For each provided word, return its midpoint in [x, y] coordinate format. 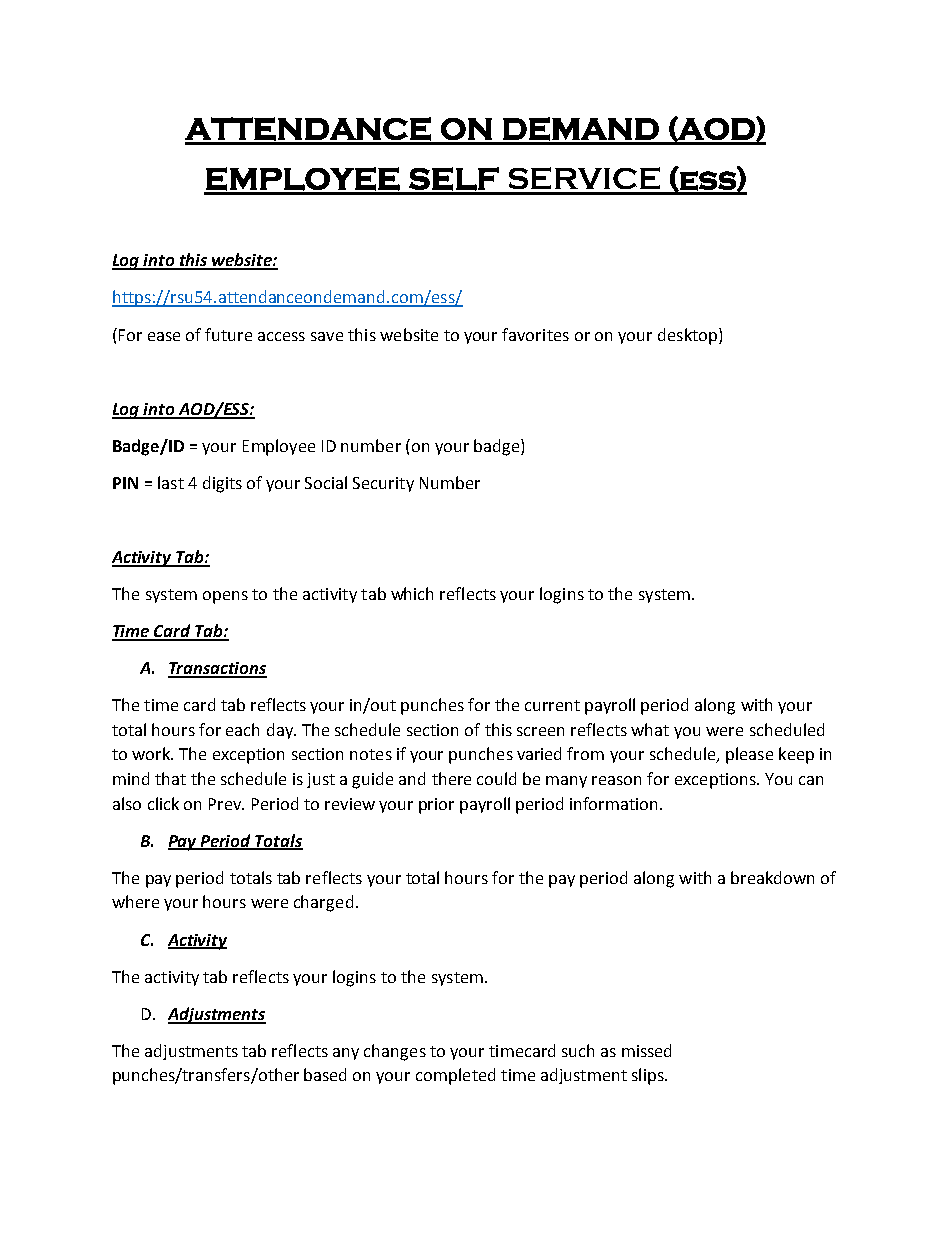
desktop [689, 336]
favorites [535, 334]
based [325, 1074]
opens [225, 597]
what [650, 729]
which [412, 593]
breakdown [772, 877]
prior [436, 806]
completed [455, 1076]
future [228, 334]
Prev [226, 804]
